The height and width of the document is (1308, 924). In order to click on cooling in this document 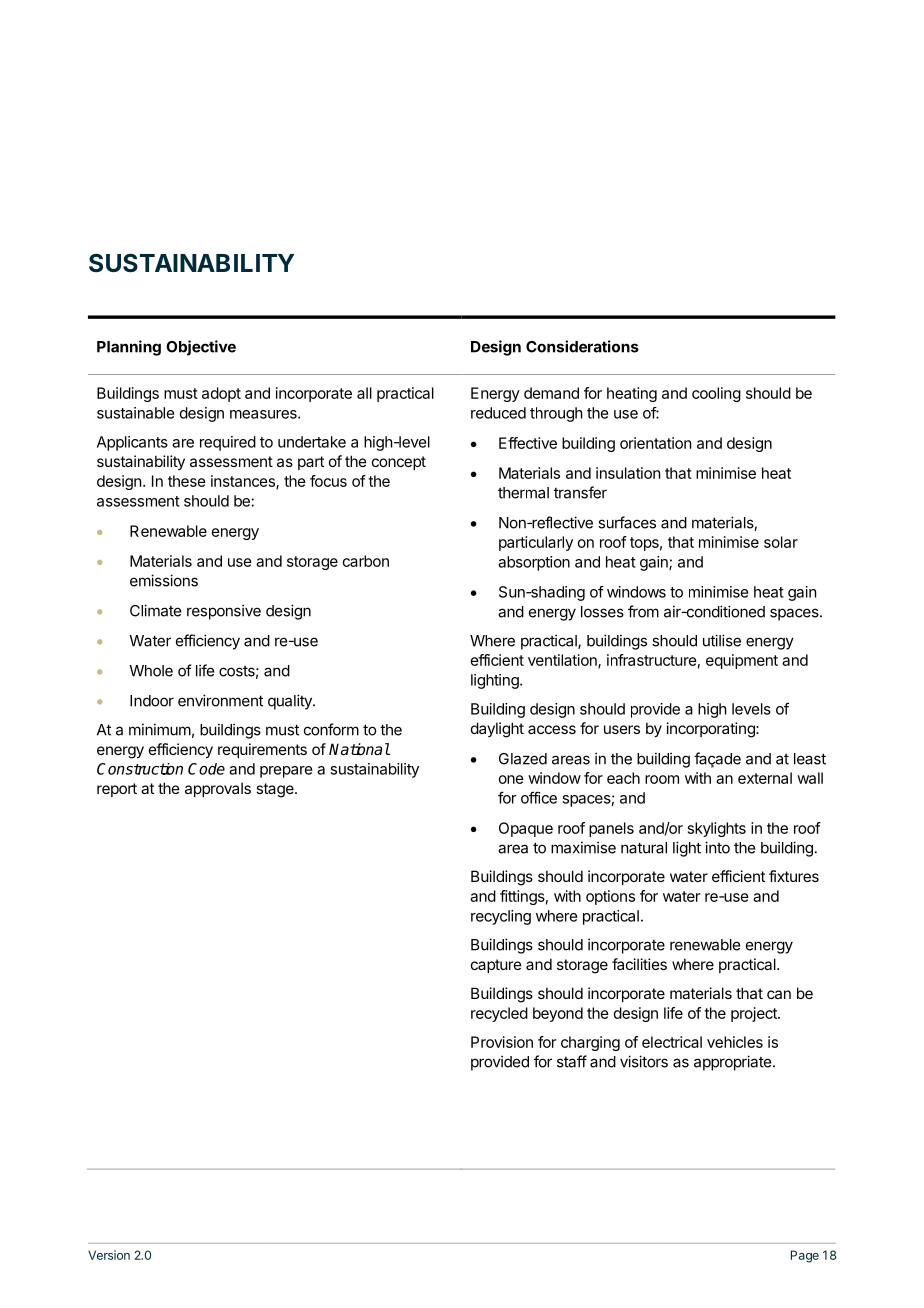, I will do `click(716, 394)`.
